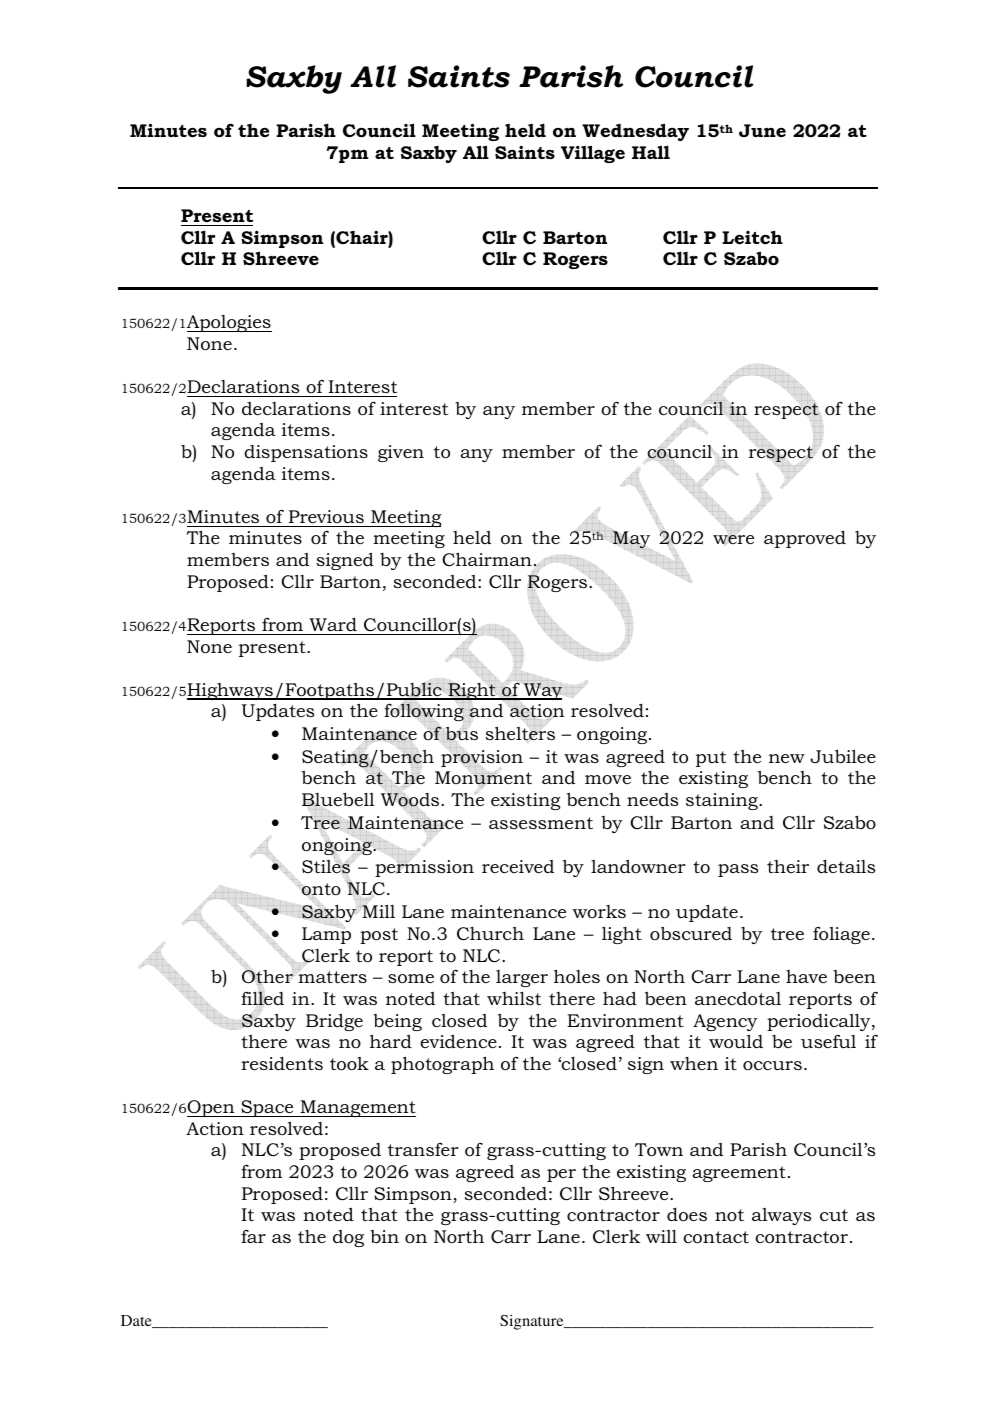 Image resolution: width=996 pixels, height=1409 pixels. I want to click on dog, so click(348, 1238).
